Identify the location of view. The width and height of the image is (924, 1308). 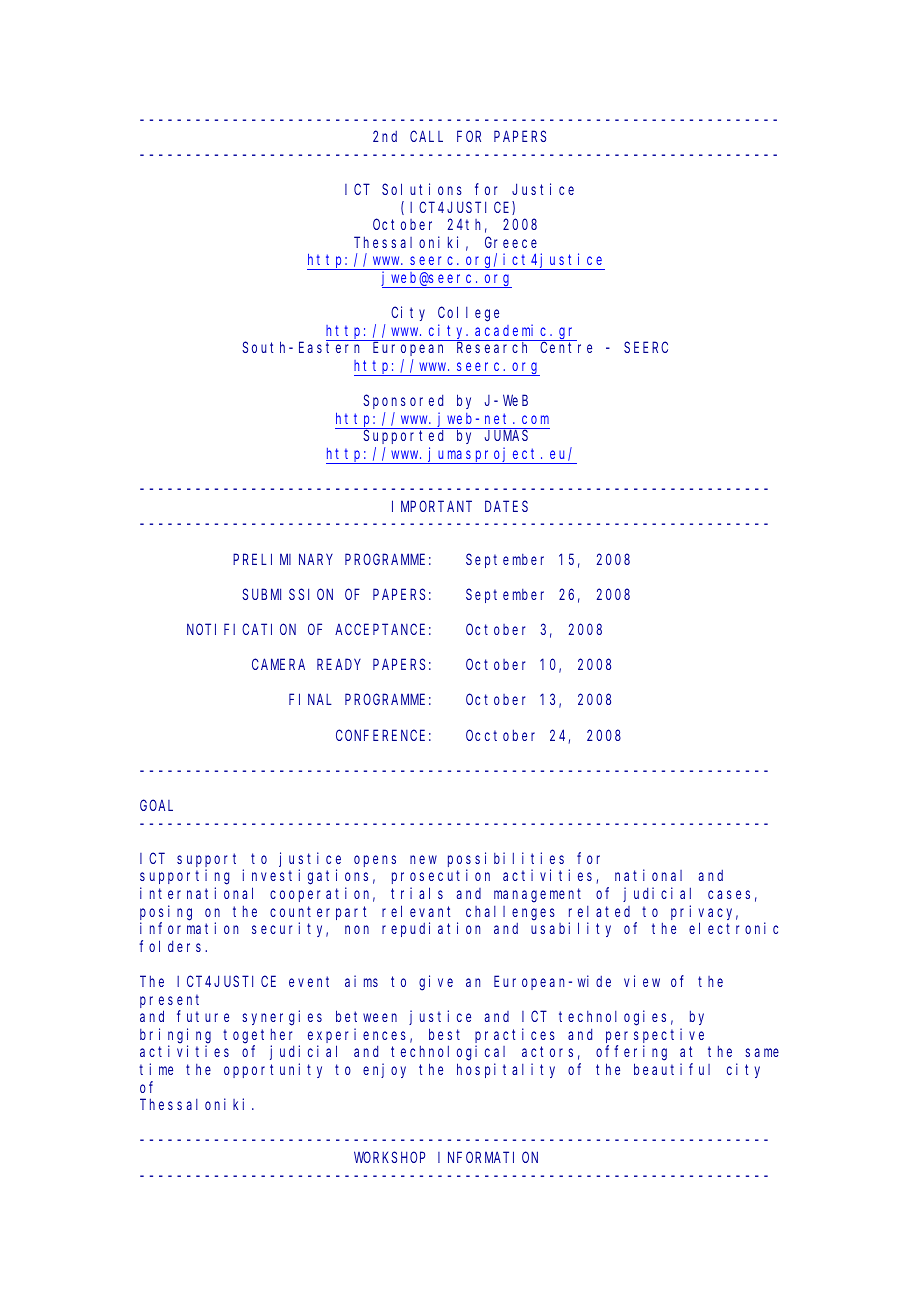
(642, 981).
